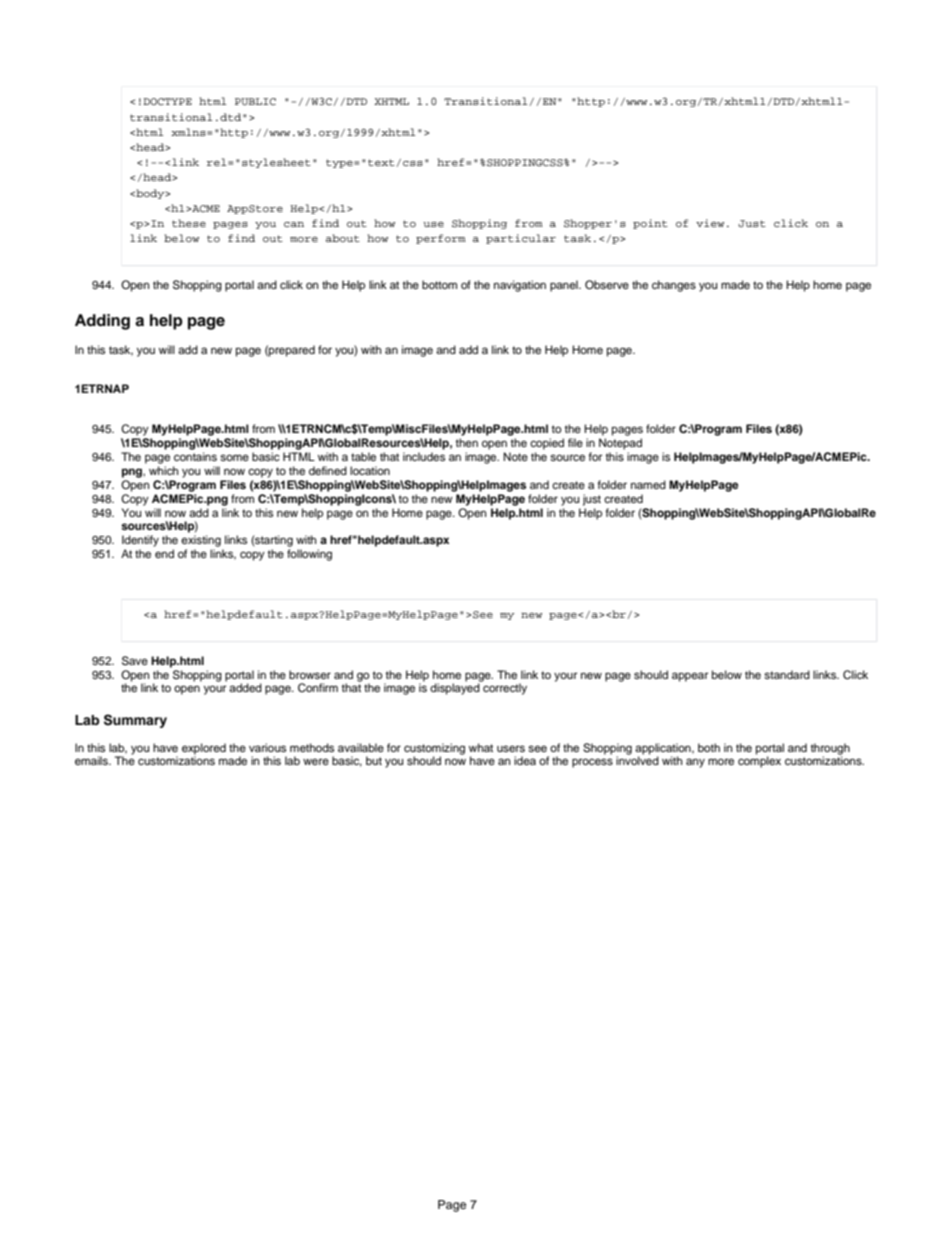 This page has height=1233, width=952. Describe the element at coordinates (255, 102) in the page. I see `PUBLIC` at that location.
